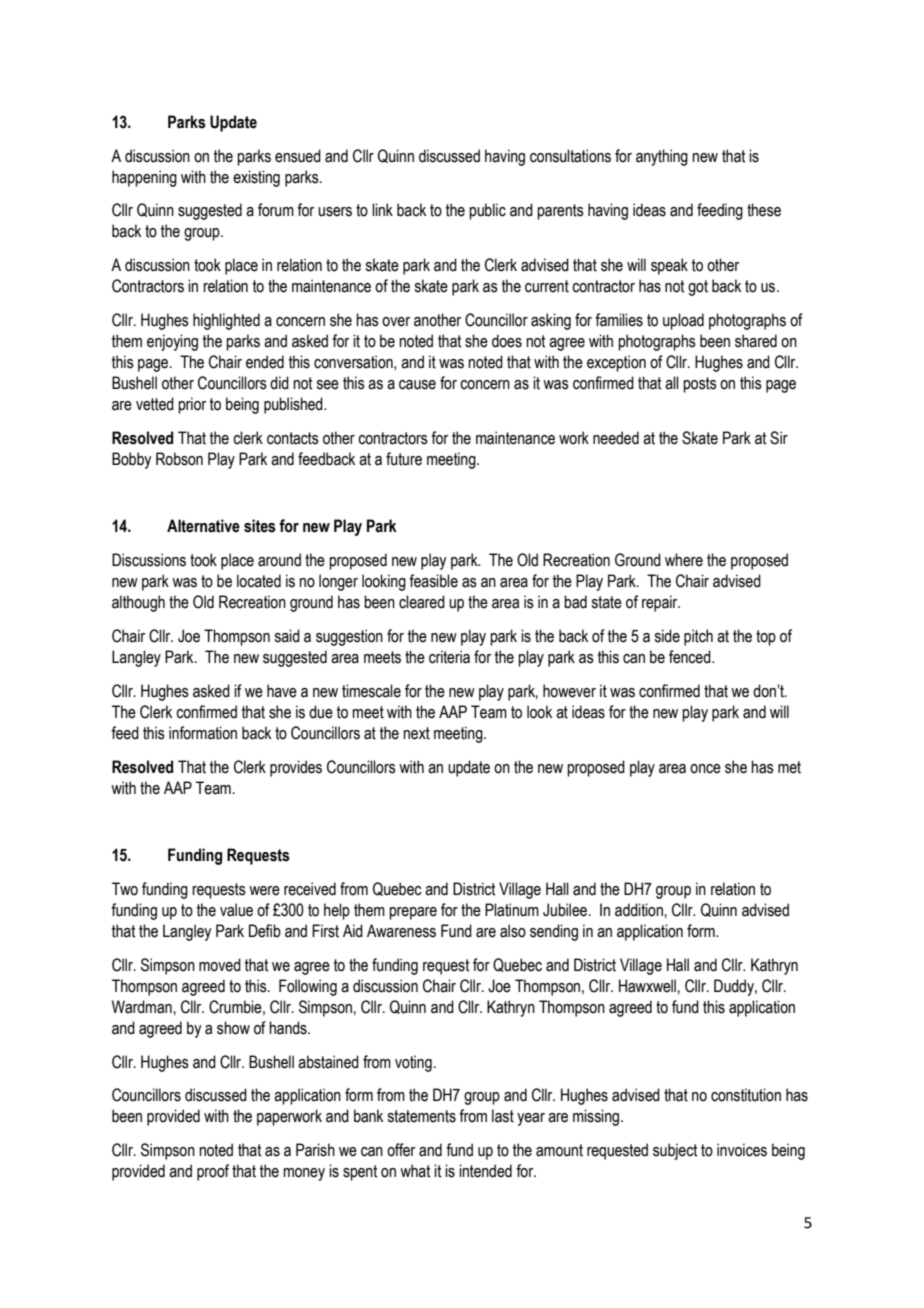 Image resolution: width=924 pixels, height=1308 pixels. I want to click on criteria, so click(449, 657).
